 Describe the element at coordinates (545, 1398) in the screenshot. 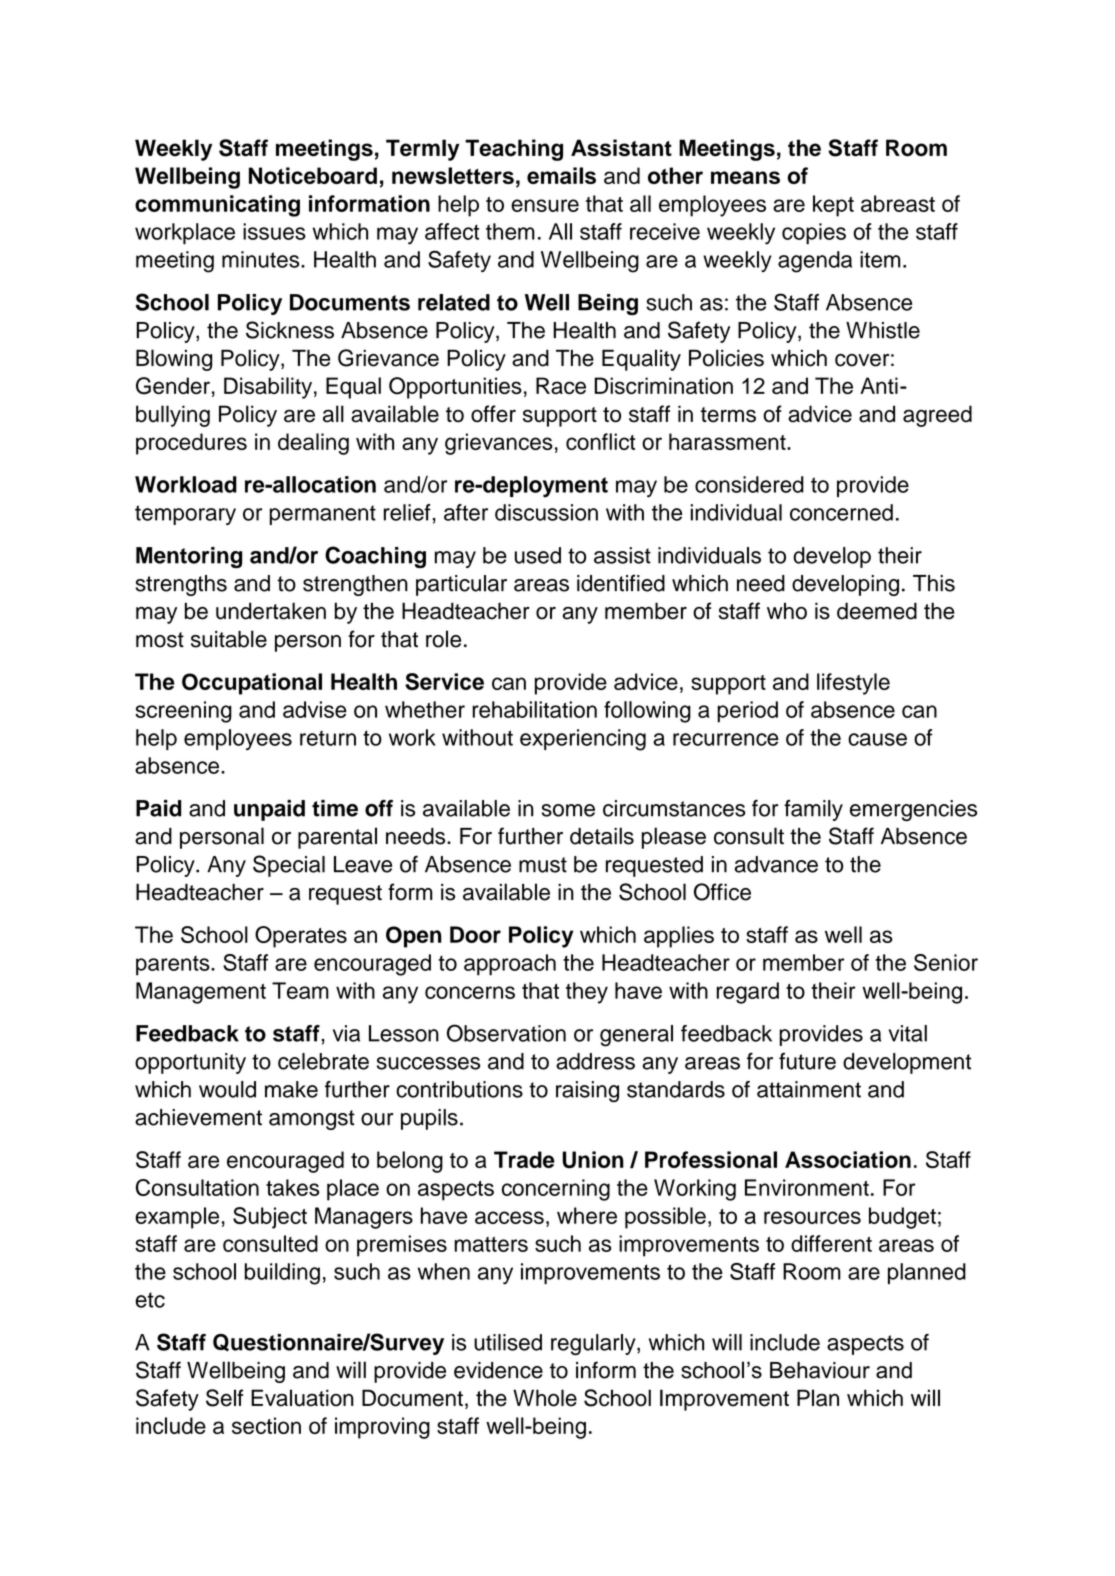

I see `Whole` at that location.
